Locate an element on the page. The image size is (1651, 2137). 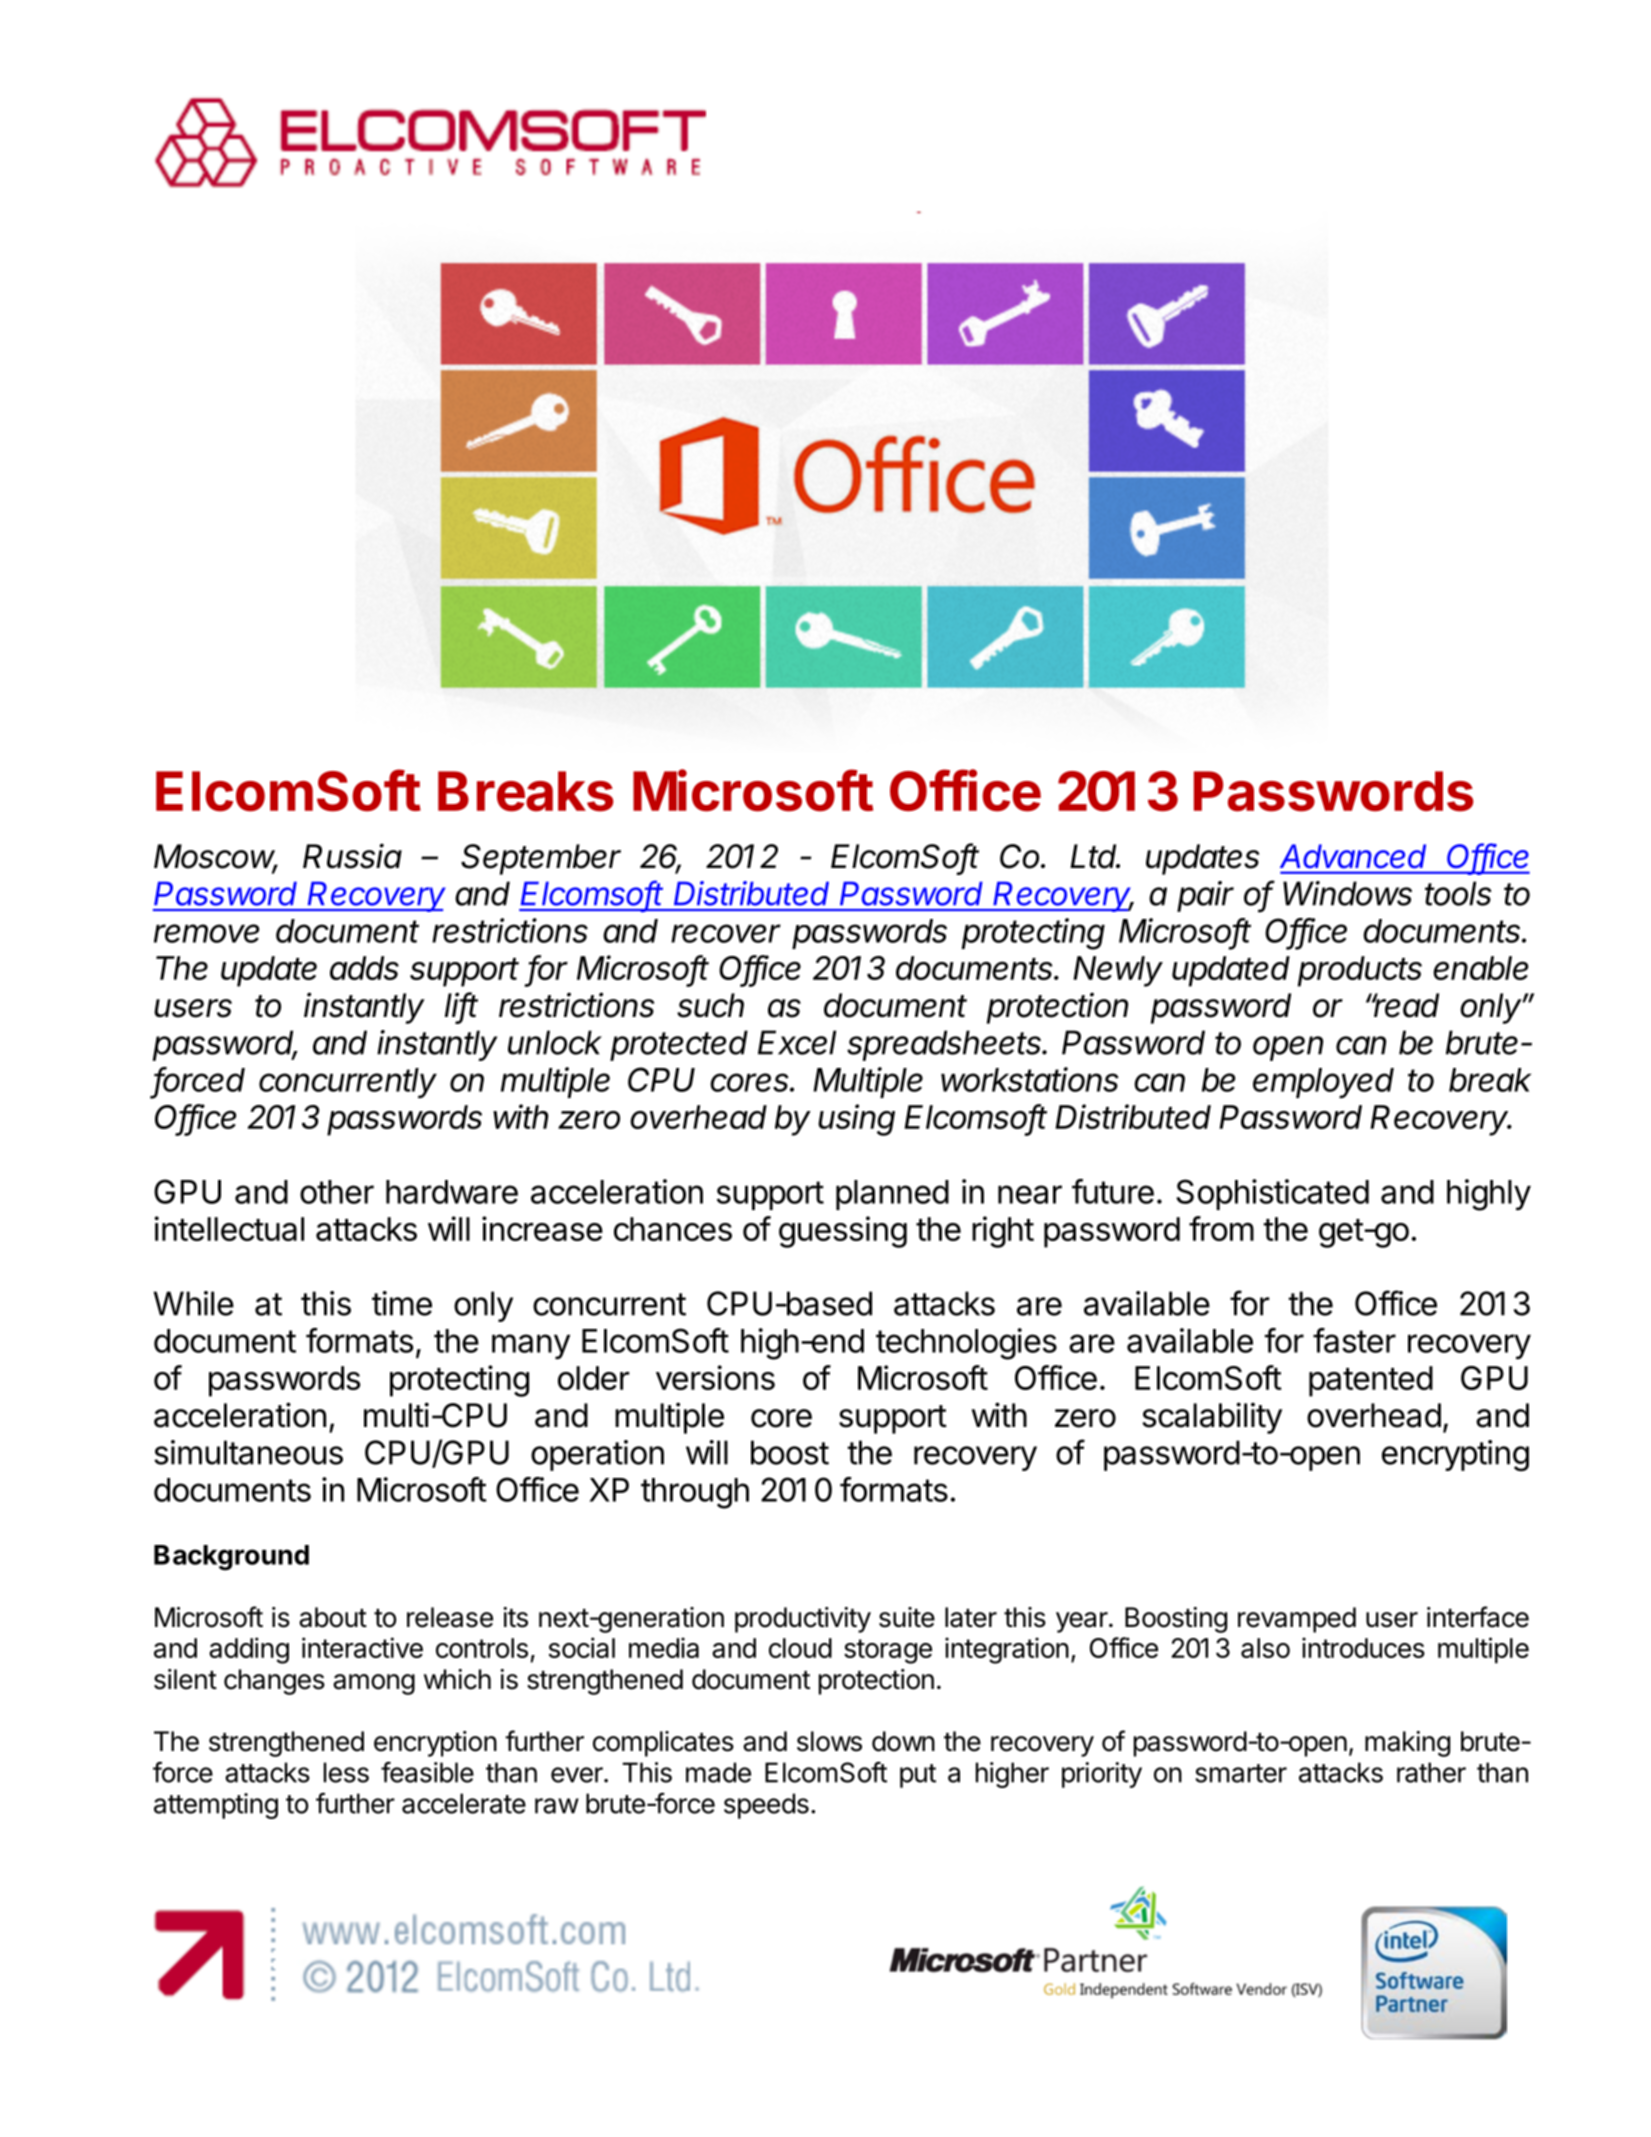
Ltd is located at coordinates (1095, 856).
